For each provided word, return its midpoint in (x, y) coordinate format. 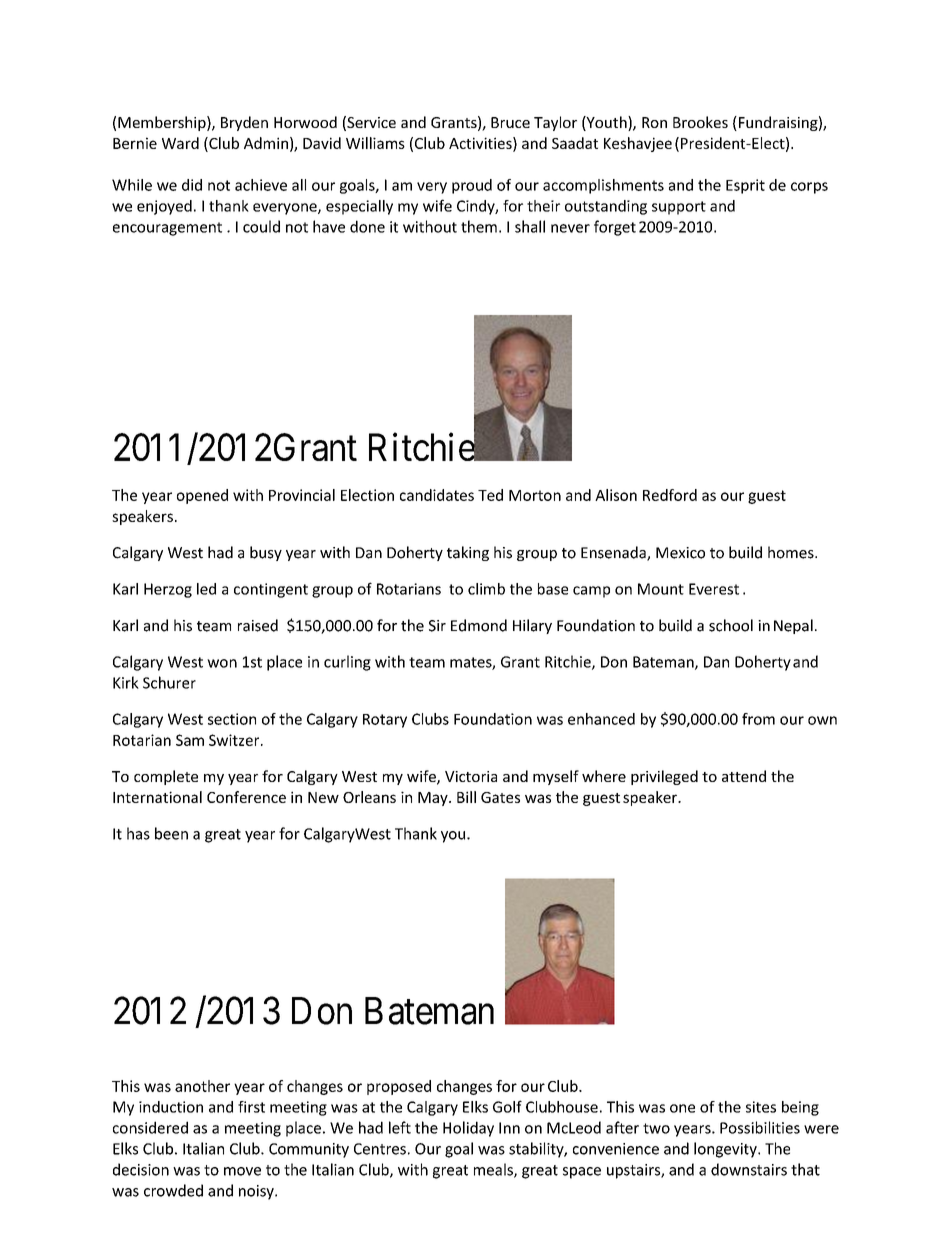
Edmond (479, 625)
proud (472, 186)
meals (494, 1170)
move (242, 1171)
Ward (180, 143)
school (731, 625)
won (222, 663)
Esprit (745, 186)
